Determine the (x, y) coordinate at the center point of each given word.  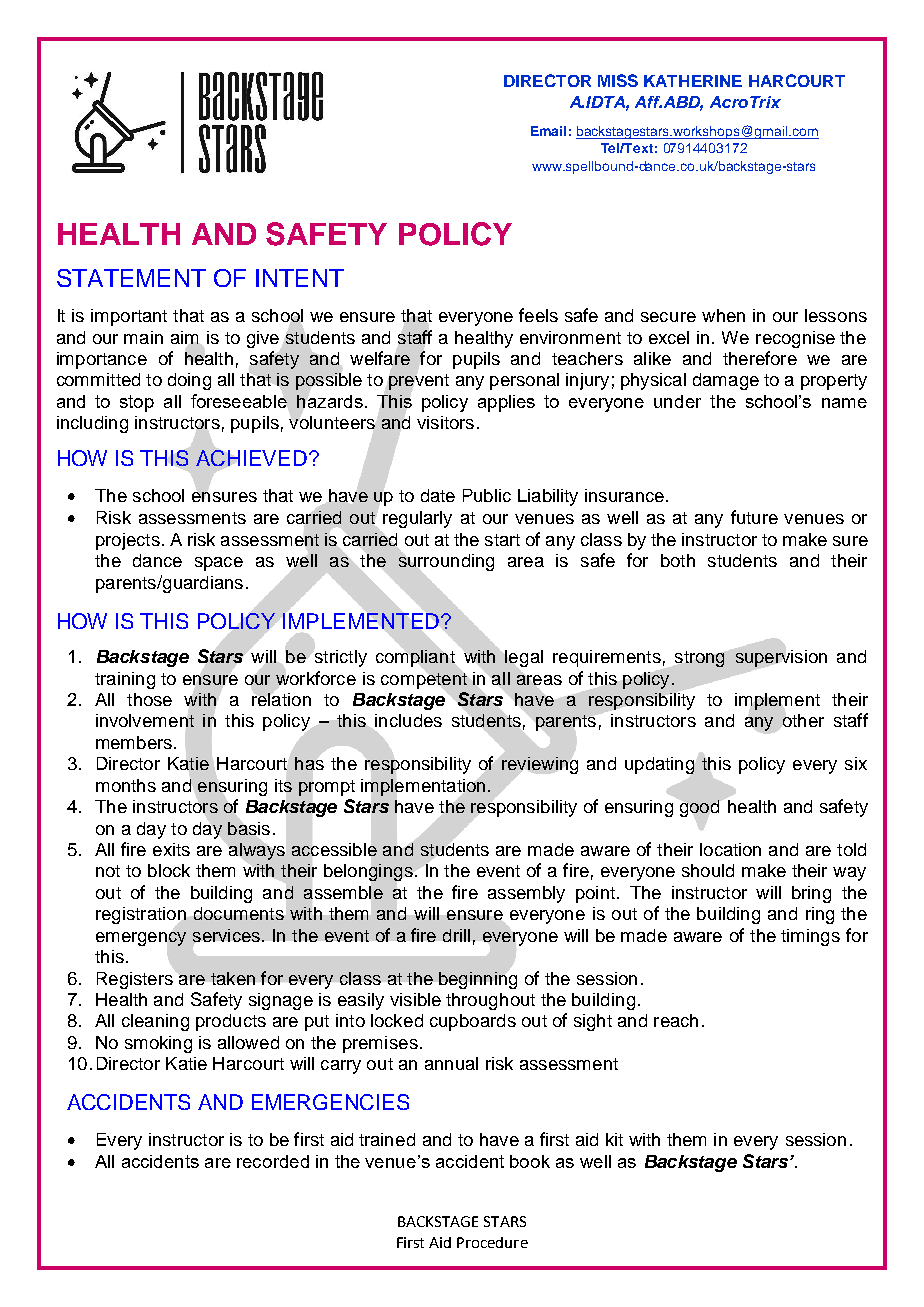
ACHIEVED (251, 458)
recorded (273, 1161)
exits (171, 849)
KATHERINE (693, 81)
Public (487, 495)
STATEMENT (131, 278)
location (730, 849)
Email (548, 131)
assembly (526, 894)
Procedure (492, 1242)
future (754, 517)
